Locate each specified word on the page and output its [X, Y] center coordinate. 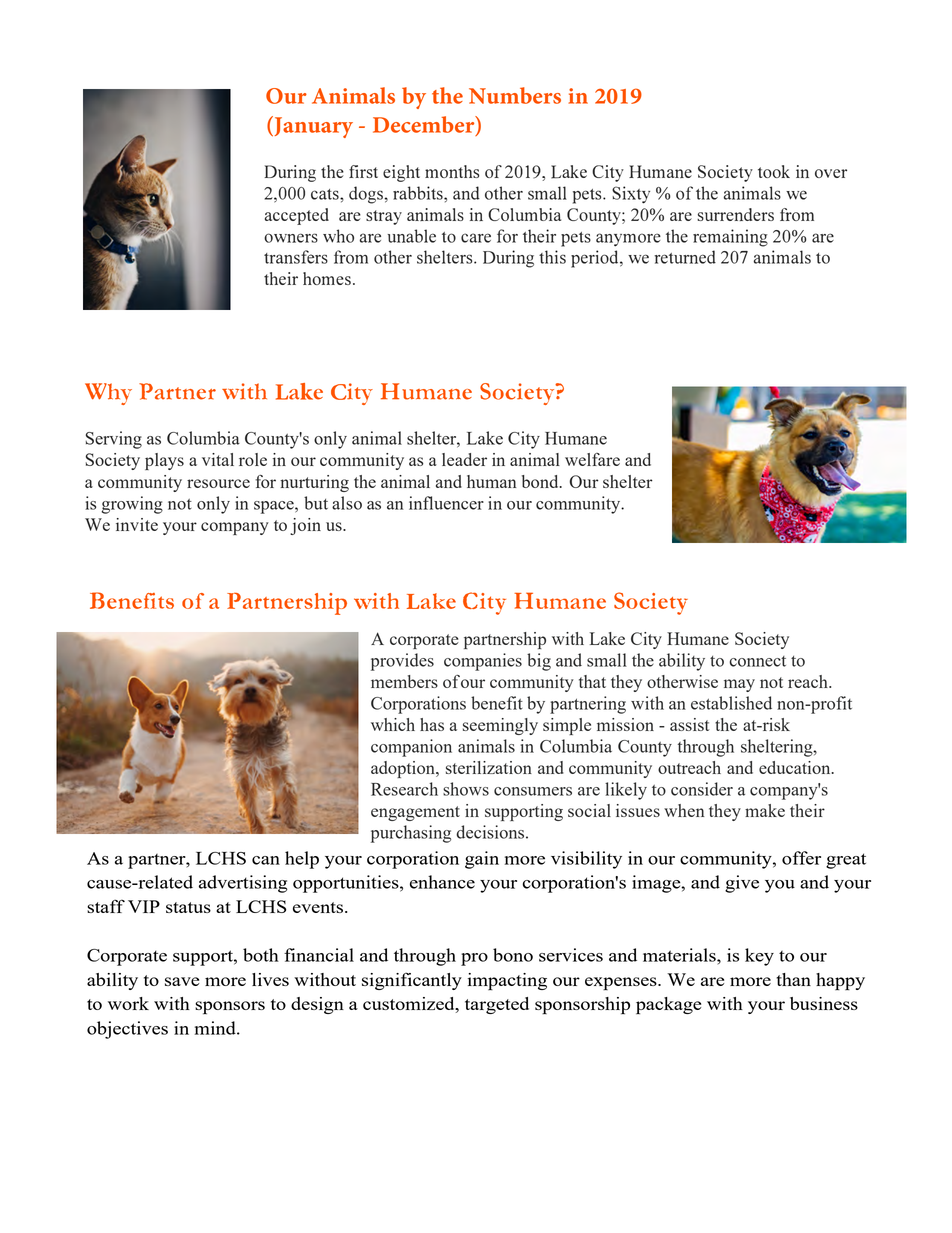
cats [326, 194]
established [731, 703]
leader [464, 459]
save [182, 981]
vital [218, 459]
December [425, 125]
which [393, 724]
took [774, 171]
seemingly [500, 726]
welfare [592, 459]
